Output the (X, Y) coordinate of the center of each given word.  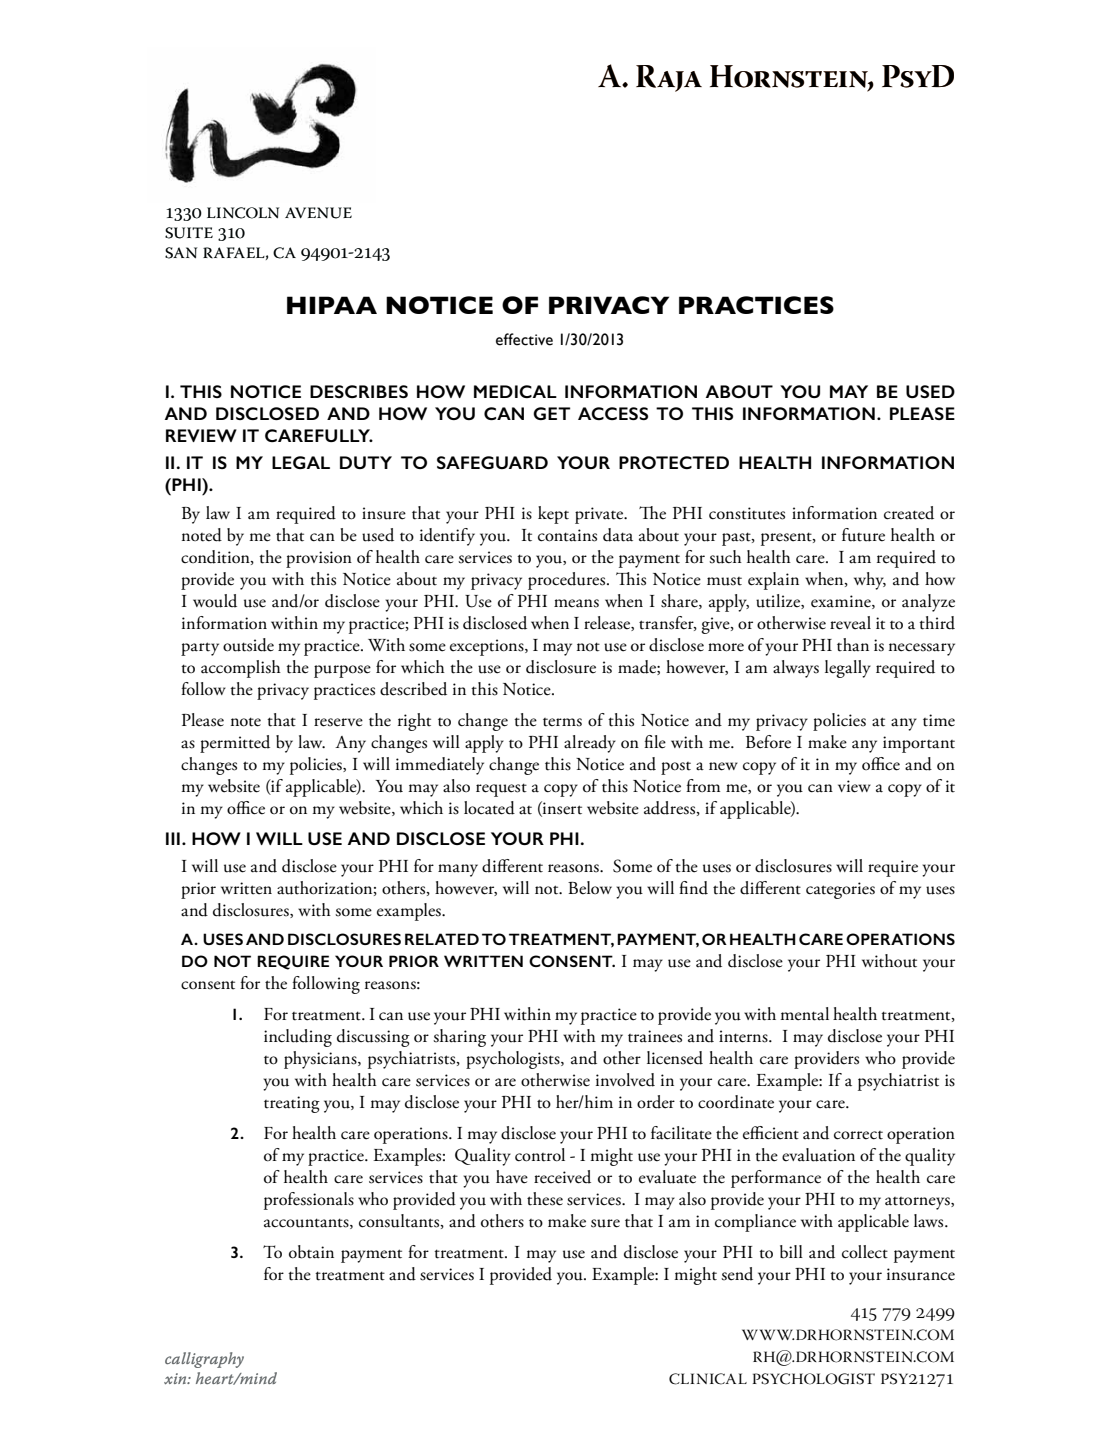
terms (562, 722)
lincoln (243, 213)
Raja (669, 78)
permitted (235, 744)
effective (524, 339)
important (919, 744)
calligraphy (204, 1360)
